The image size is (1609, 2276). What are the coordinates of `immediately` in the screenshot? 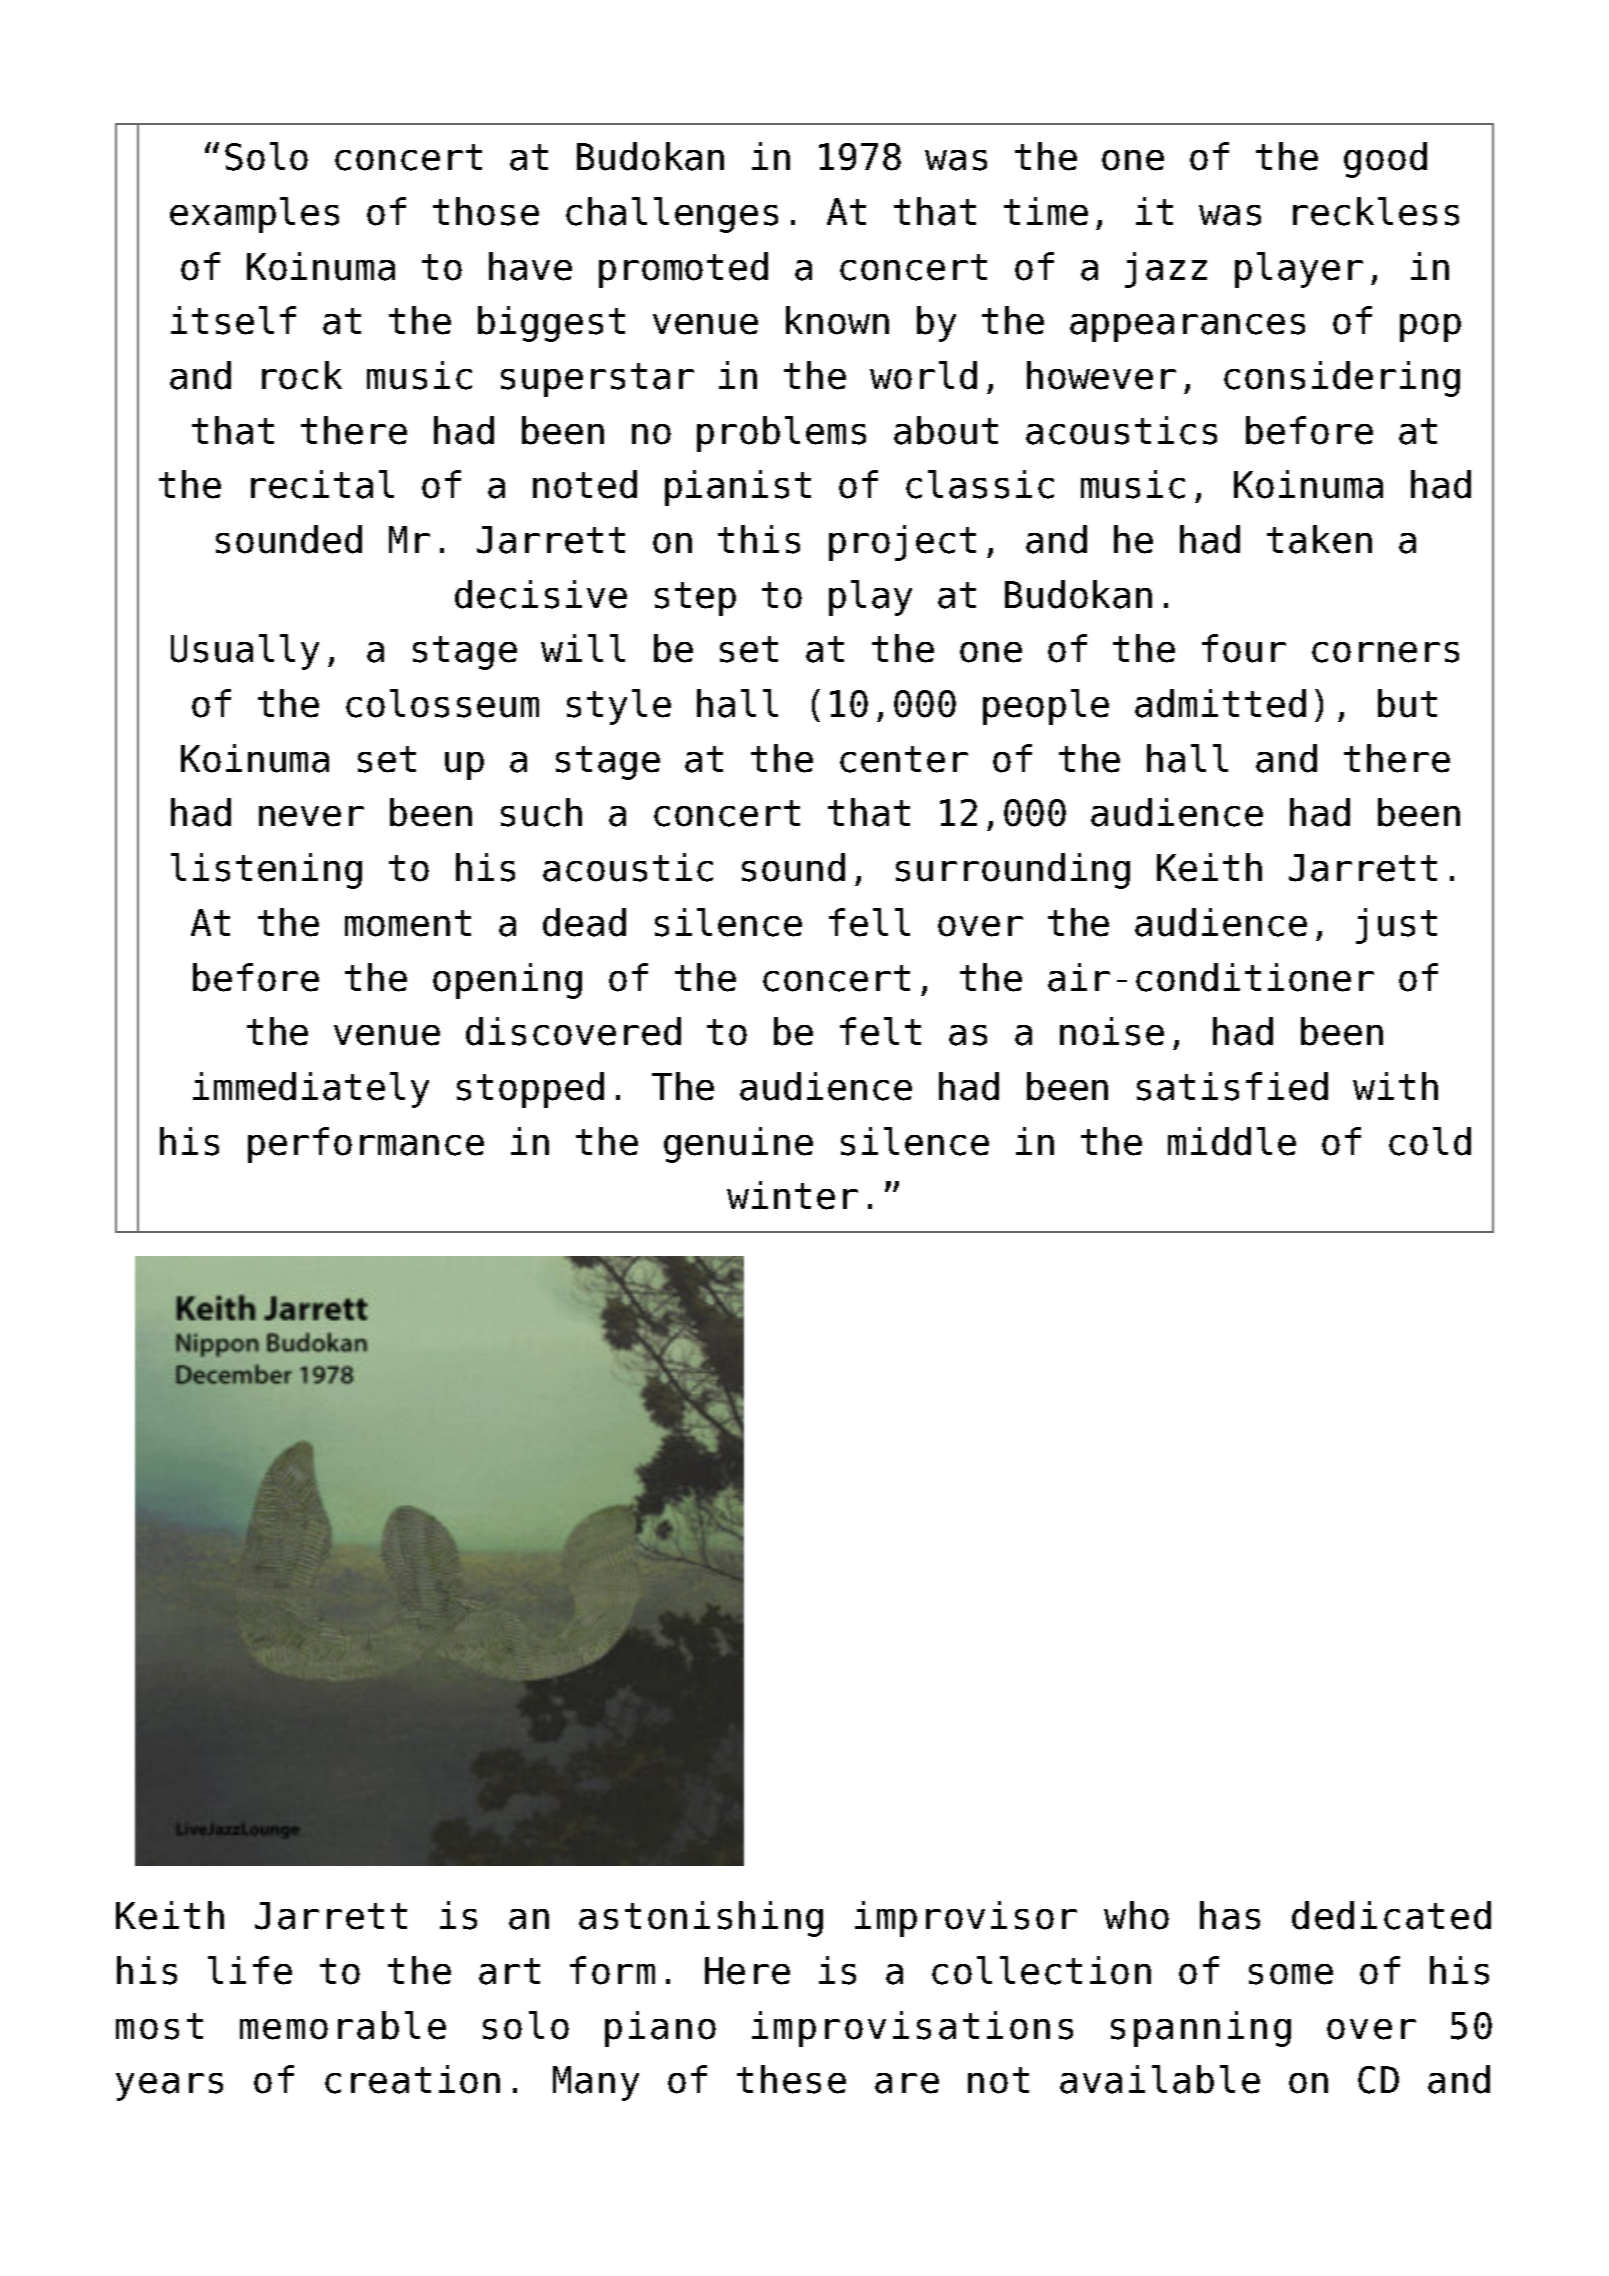 It's located at (311, 1090).
